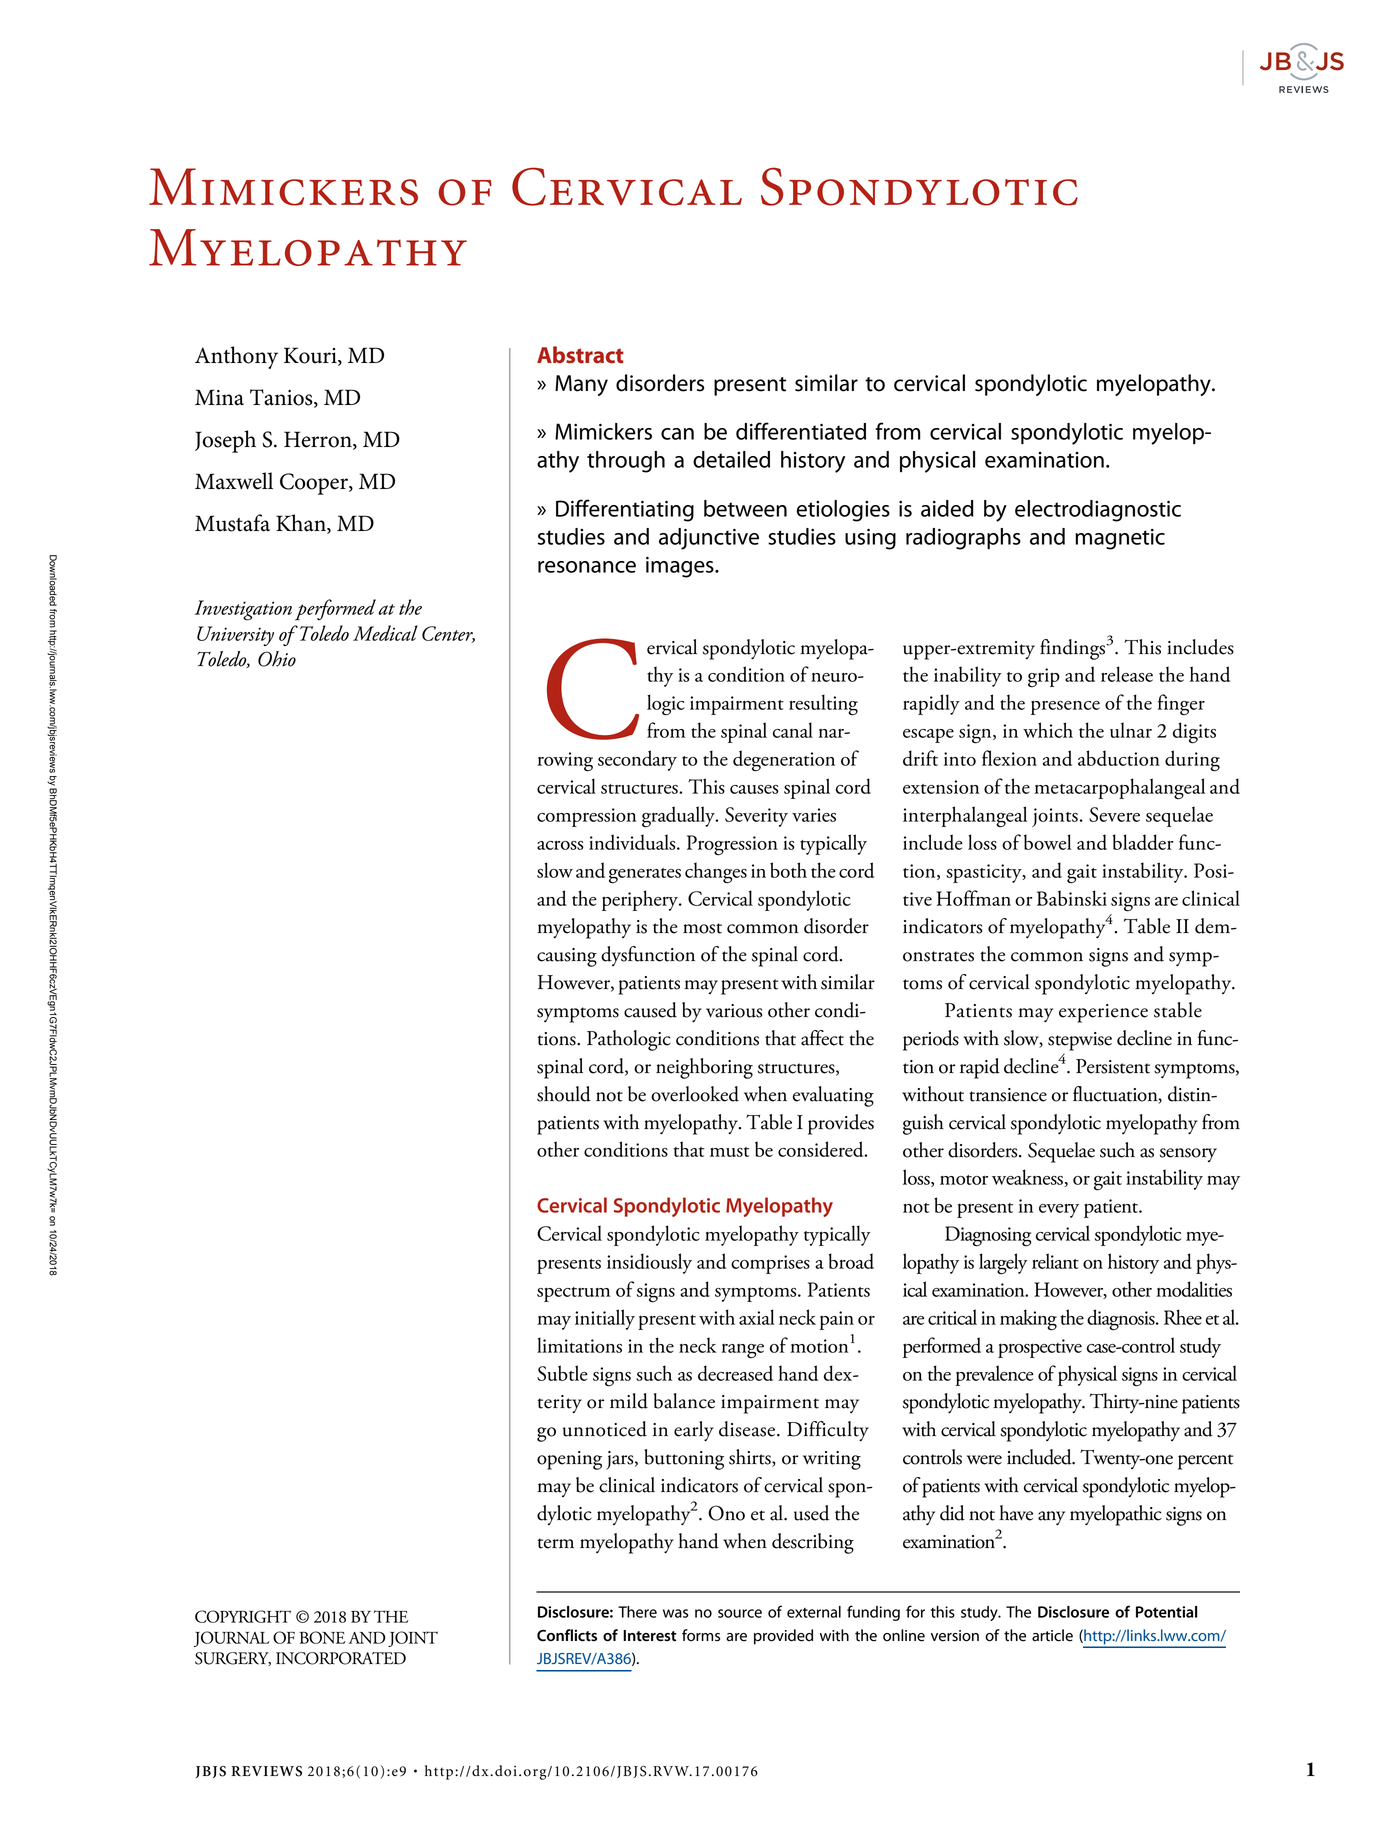 Image resolution: width=1388 pixels, height=1830 pixels. Describe the element at coordinates (770, 1264) in the document. I see `comprises` at that location.
